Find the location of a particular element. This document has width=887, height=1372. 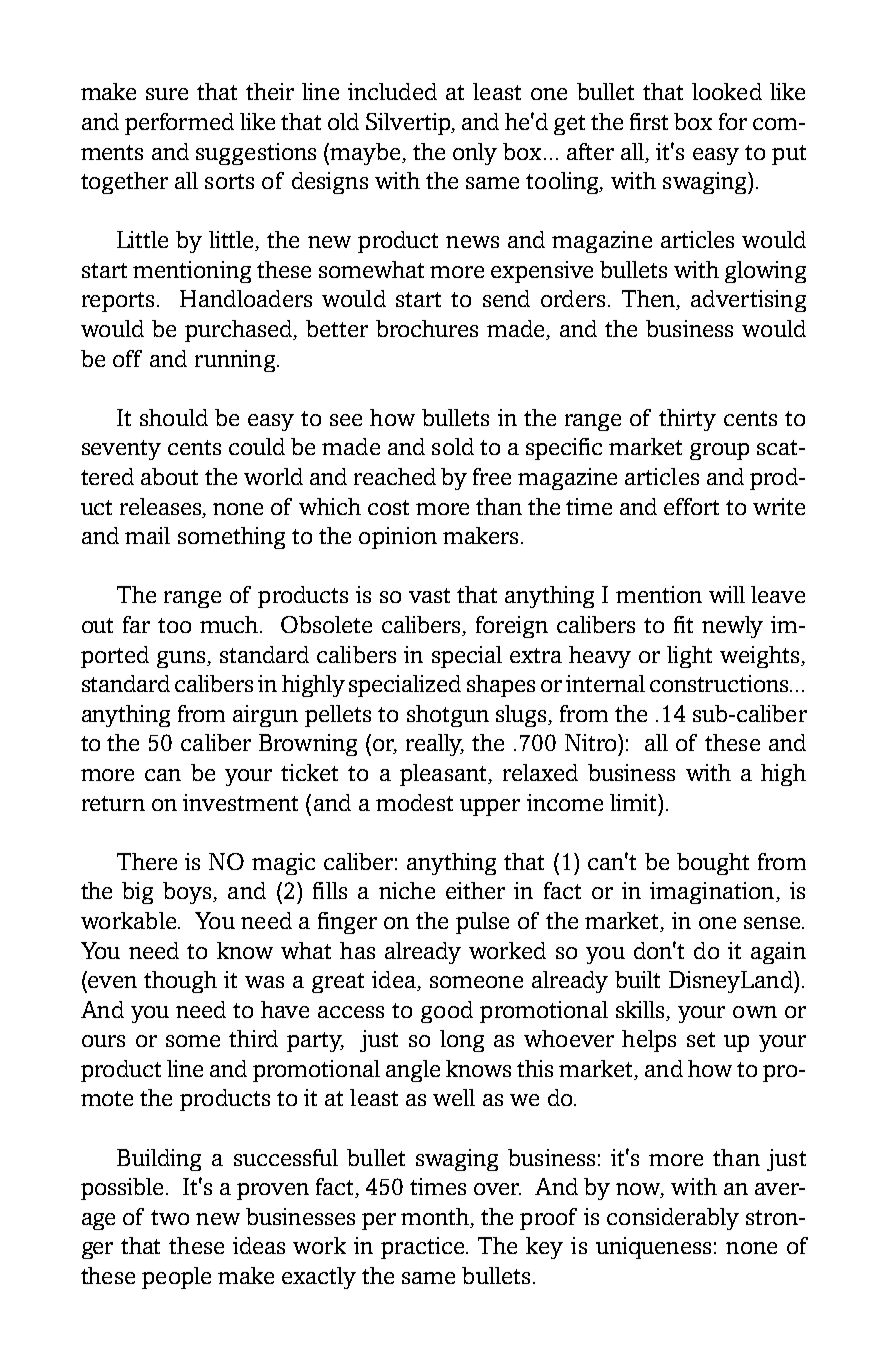

much is located at coordinates (230, 624).
